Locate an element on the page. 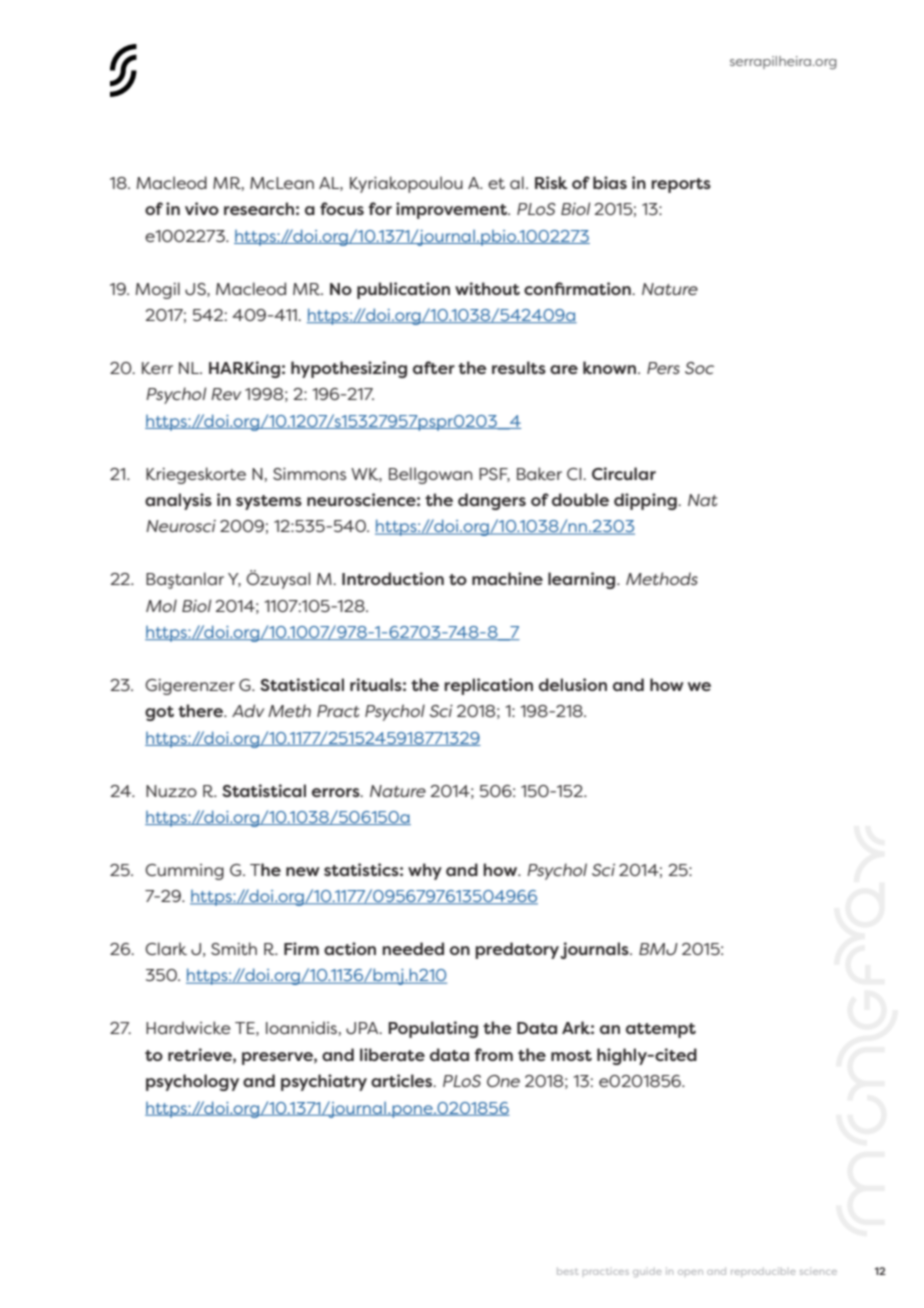 The height and width of the page is (1308, 924). vivo is located at coordinates (202, 208).
